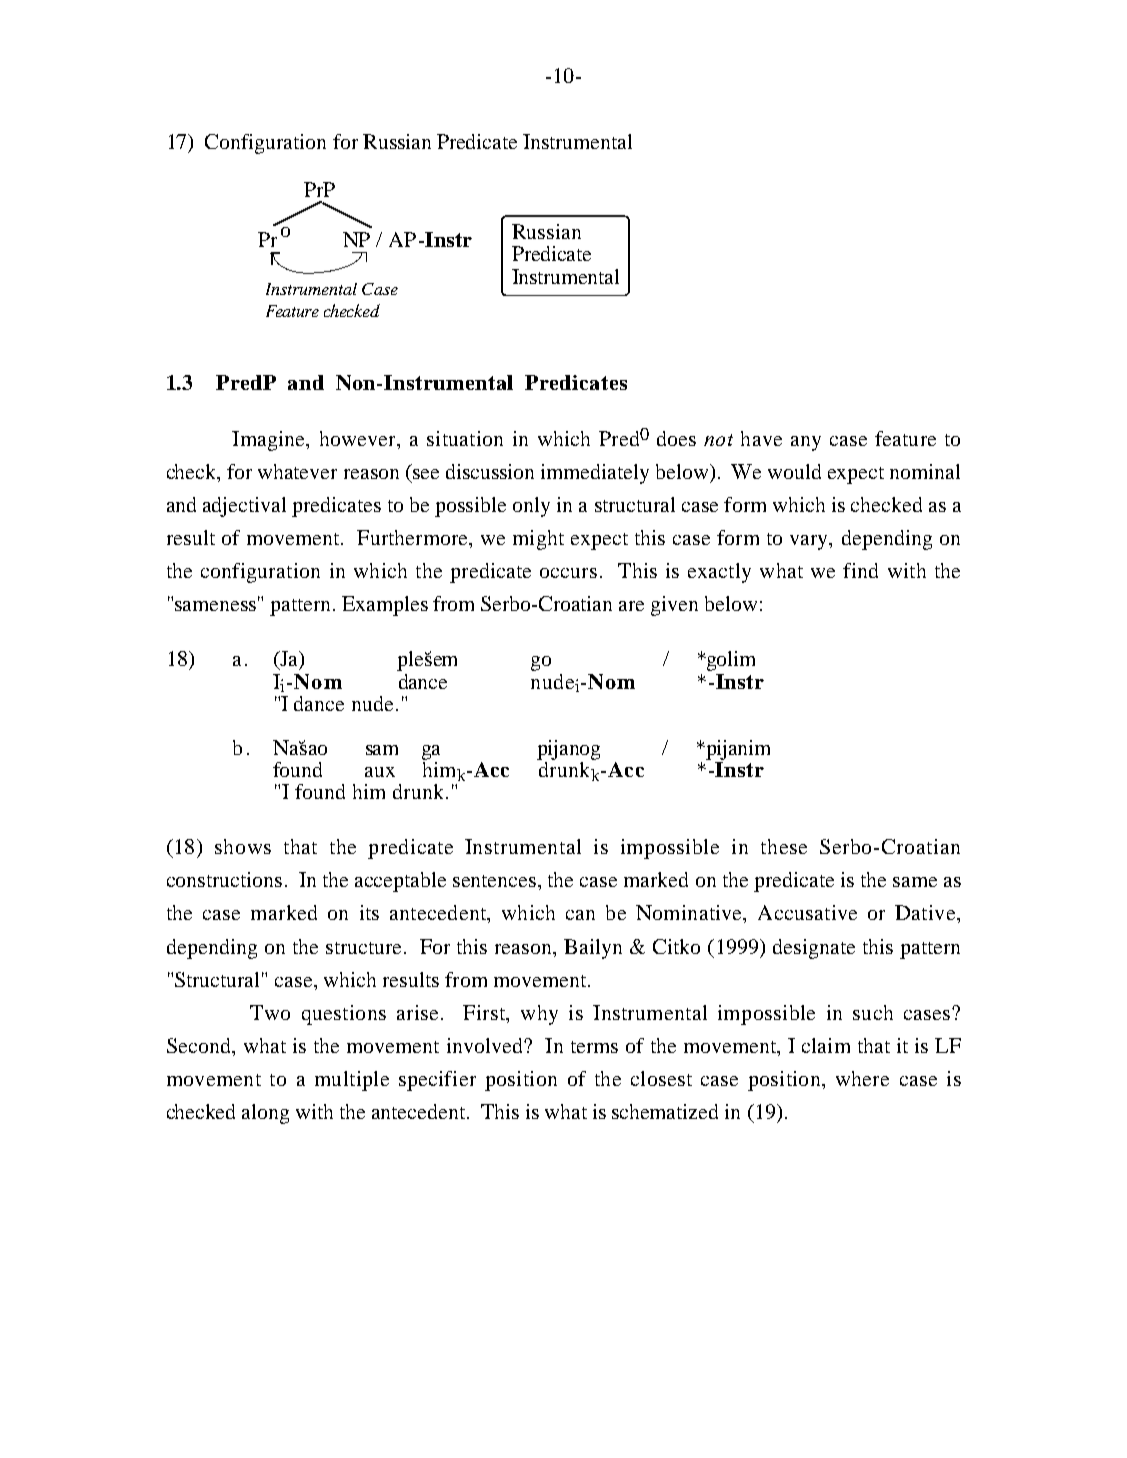 The height and width of the screenshot is (1458, 1127). I want to click on these, so click(784, 846).
